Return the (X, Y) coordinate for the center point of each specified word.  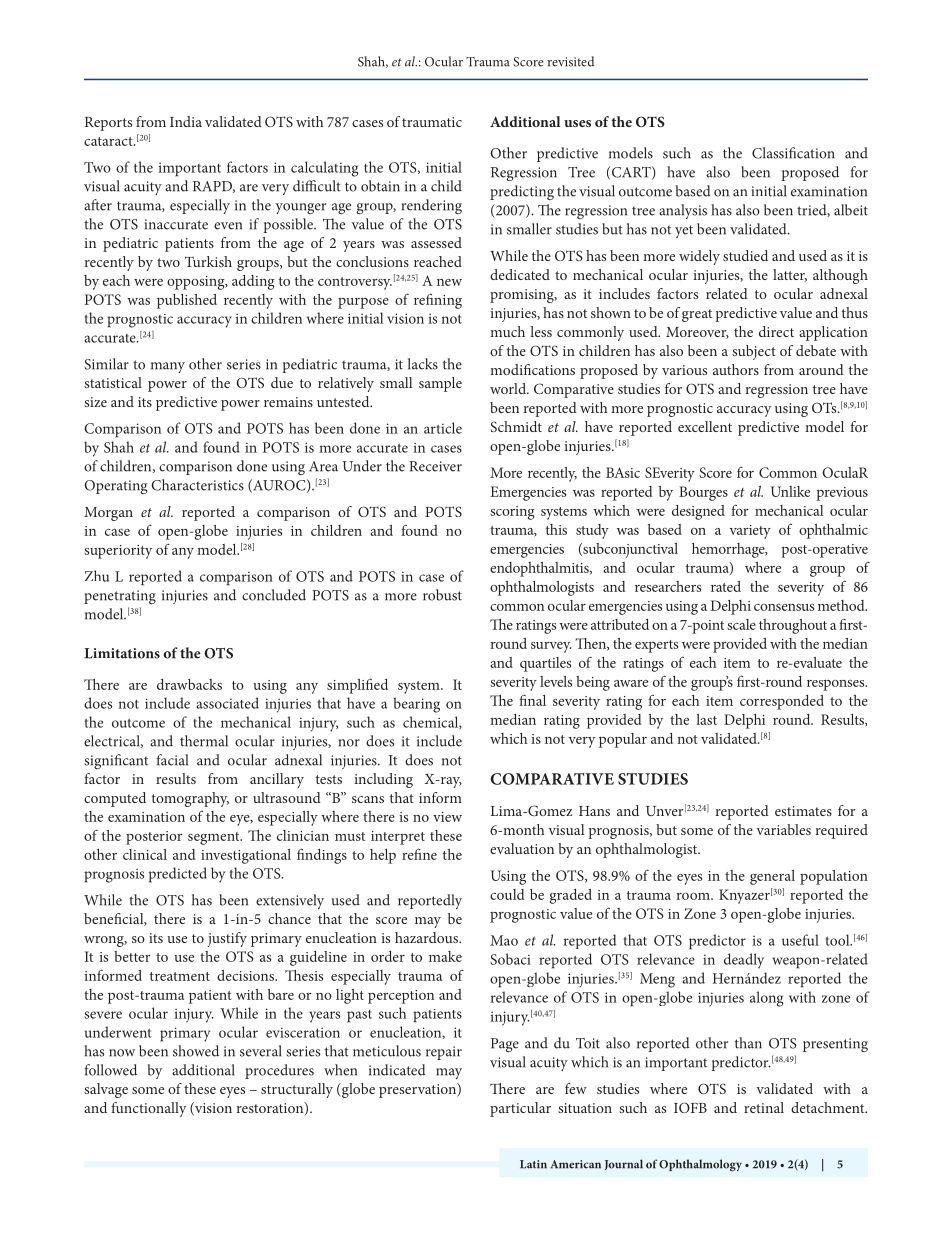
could (507, 894)
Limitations (122, 653)
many (168, 367)
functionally (148, 1109)
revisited (571, 61)
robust (442, 595)
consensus (784, 607)
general (772, 877)
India (186, 121)
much (507, 331)
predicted (178, 875)
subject (754, 352)
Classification (793, 153)
